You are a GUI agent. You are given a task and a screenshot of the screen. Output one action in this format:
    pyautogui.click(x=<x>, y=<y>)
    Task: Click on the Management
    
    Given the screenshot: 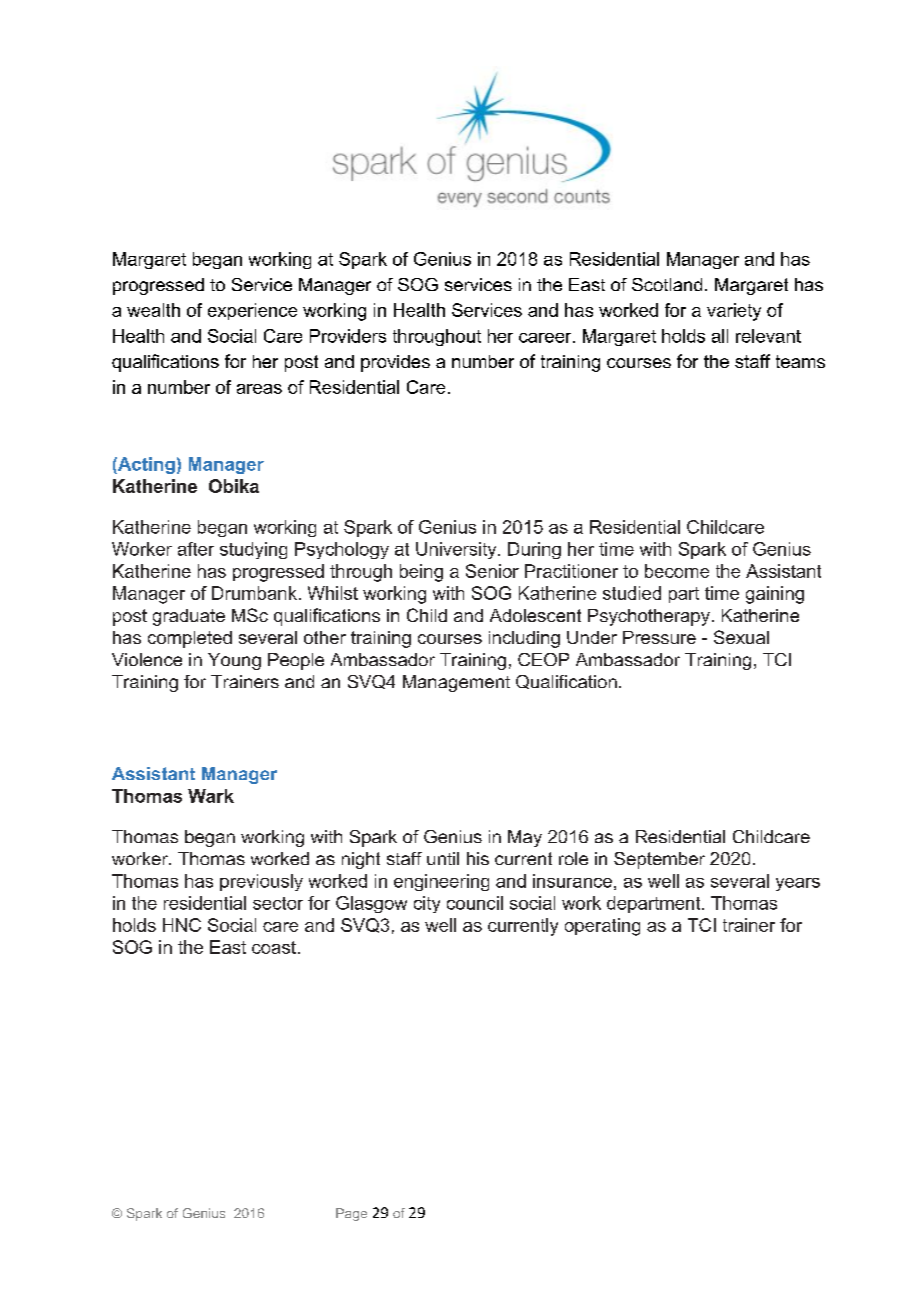 What is the action you would take?
    pyautogui.click(x=456, y=683)
